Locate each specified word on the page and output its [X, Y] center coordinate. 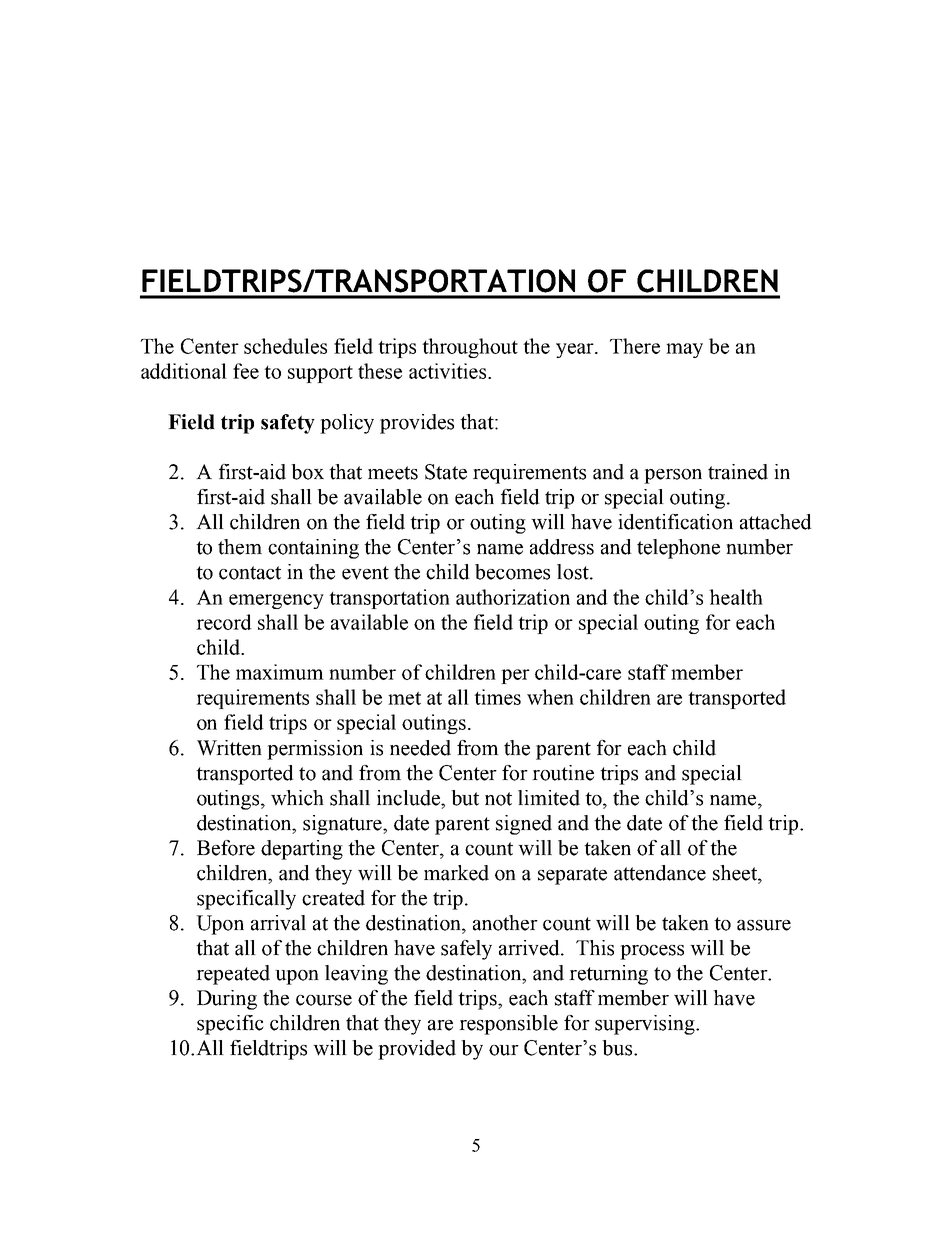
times [497, 697]
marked [456, 873]
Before [226, 848]
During [227, 1000]
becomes [512, 572]
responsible [508, 1025]
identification [675, 522]
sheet [736, 873]
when [550, 697]
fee [246, 371]
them [240, 547]
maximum [280, 672]
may [684, 350]
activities [447, 371]
